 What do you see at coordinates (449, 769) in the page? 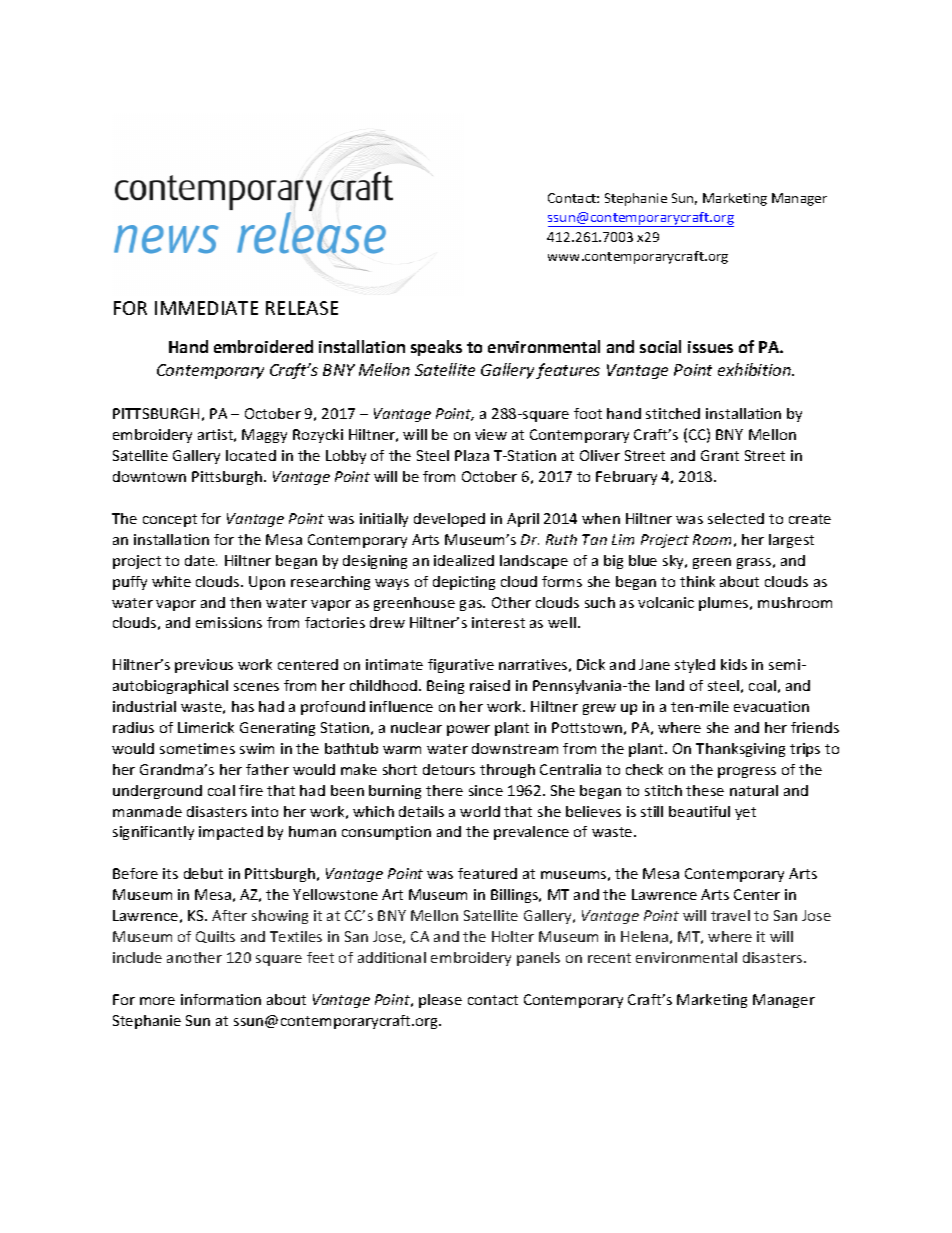
I see `detours` at bounding box center [449, 769].
